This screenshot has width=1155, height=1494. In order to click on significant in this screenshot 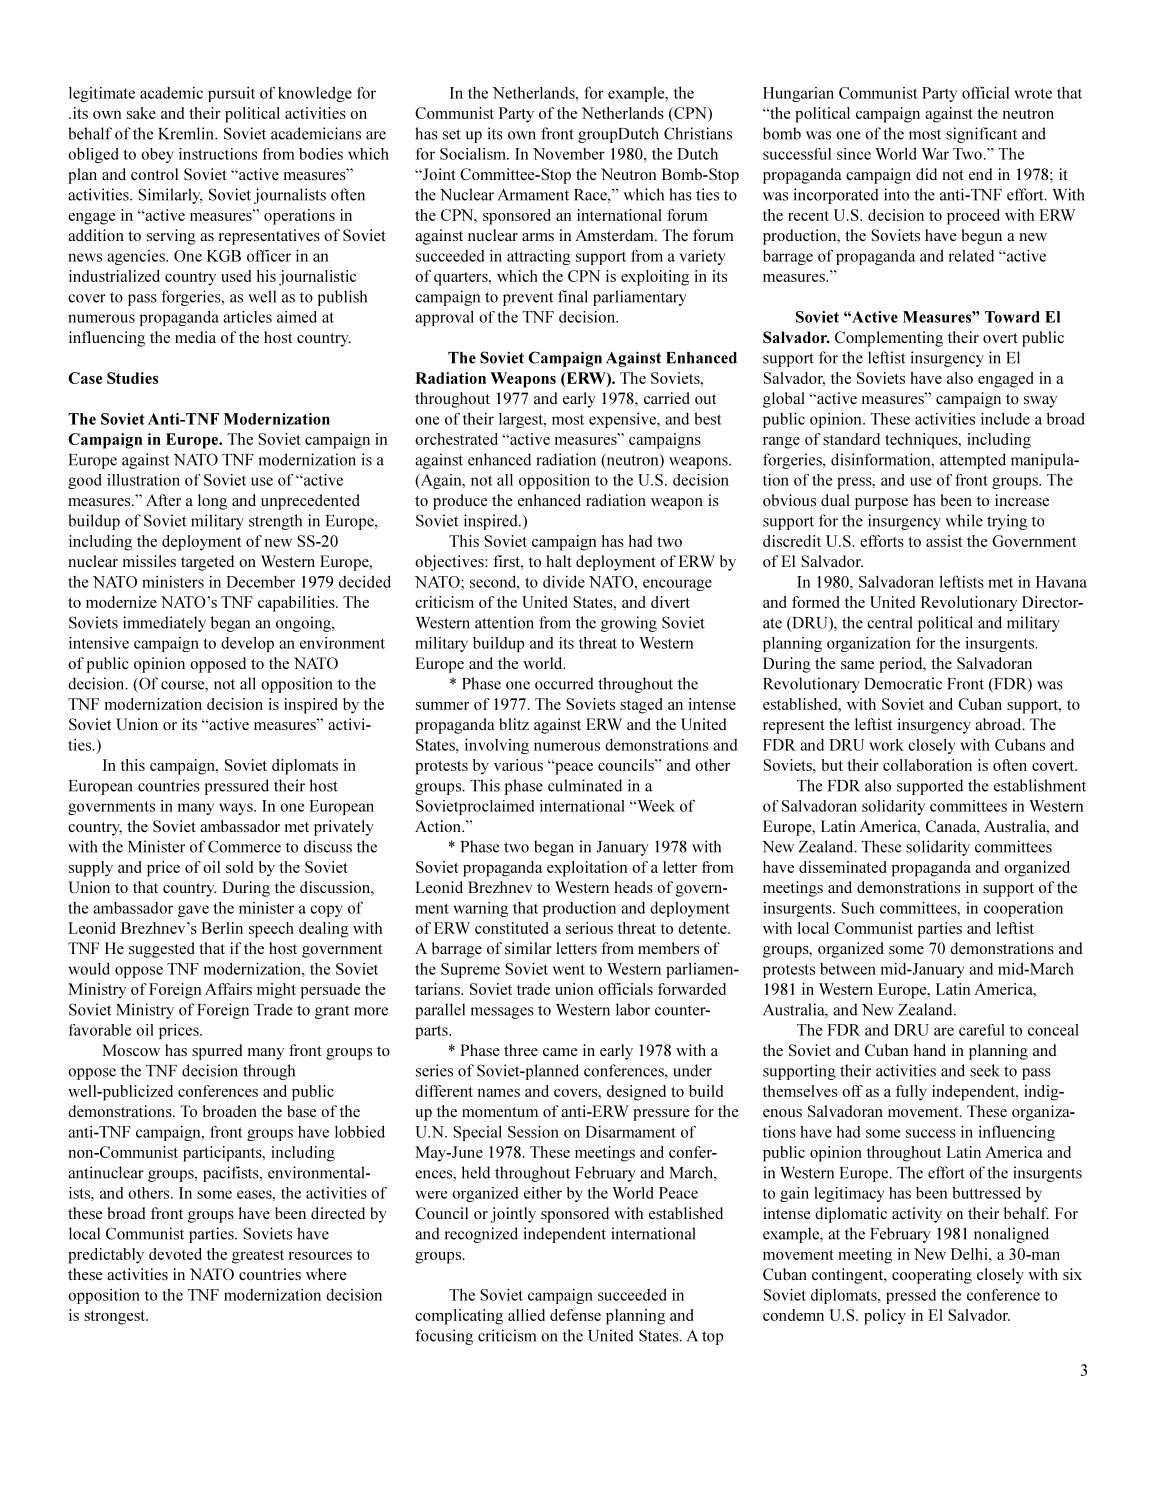, I will do `click(981, 135)`.
